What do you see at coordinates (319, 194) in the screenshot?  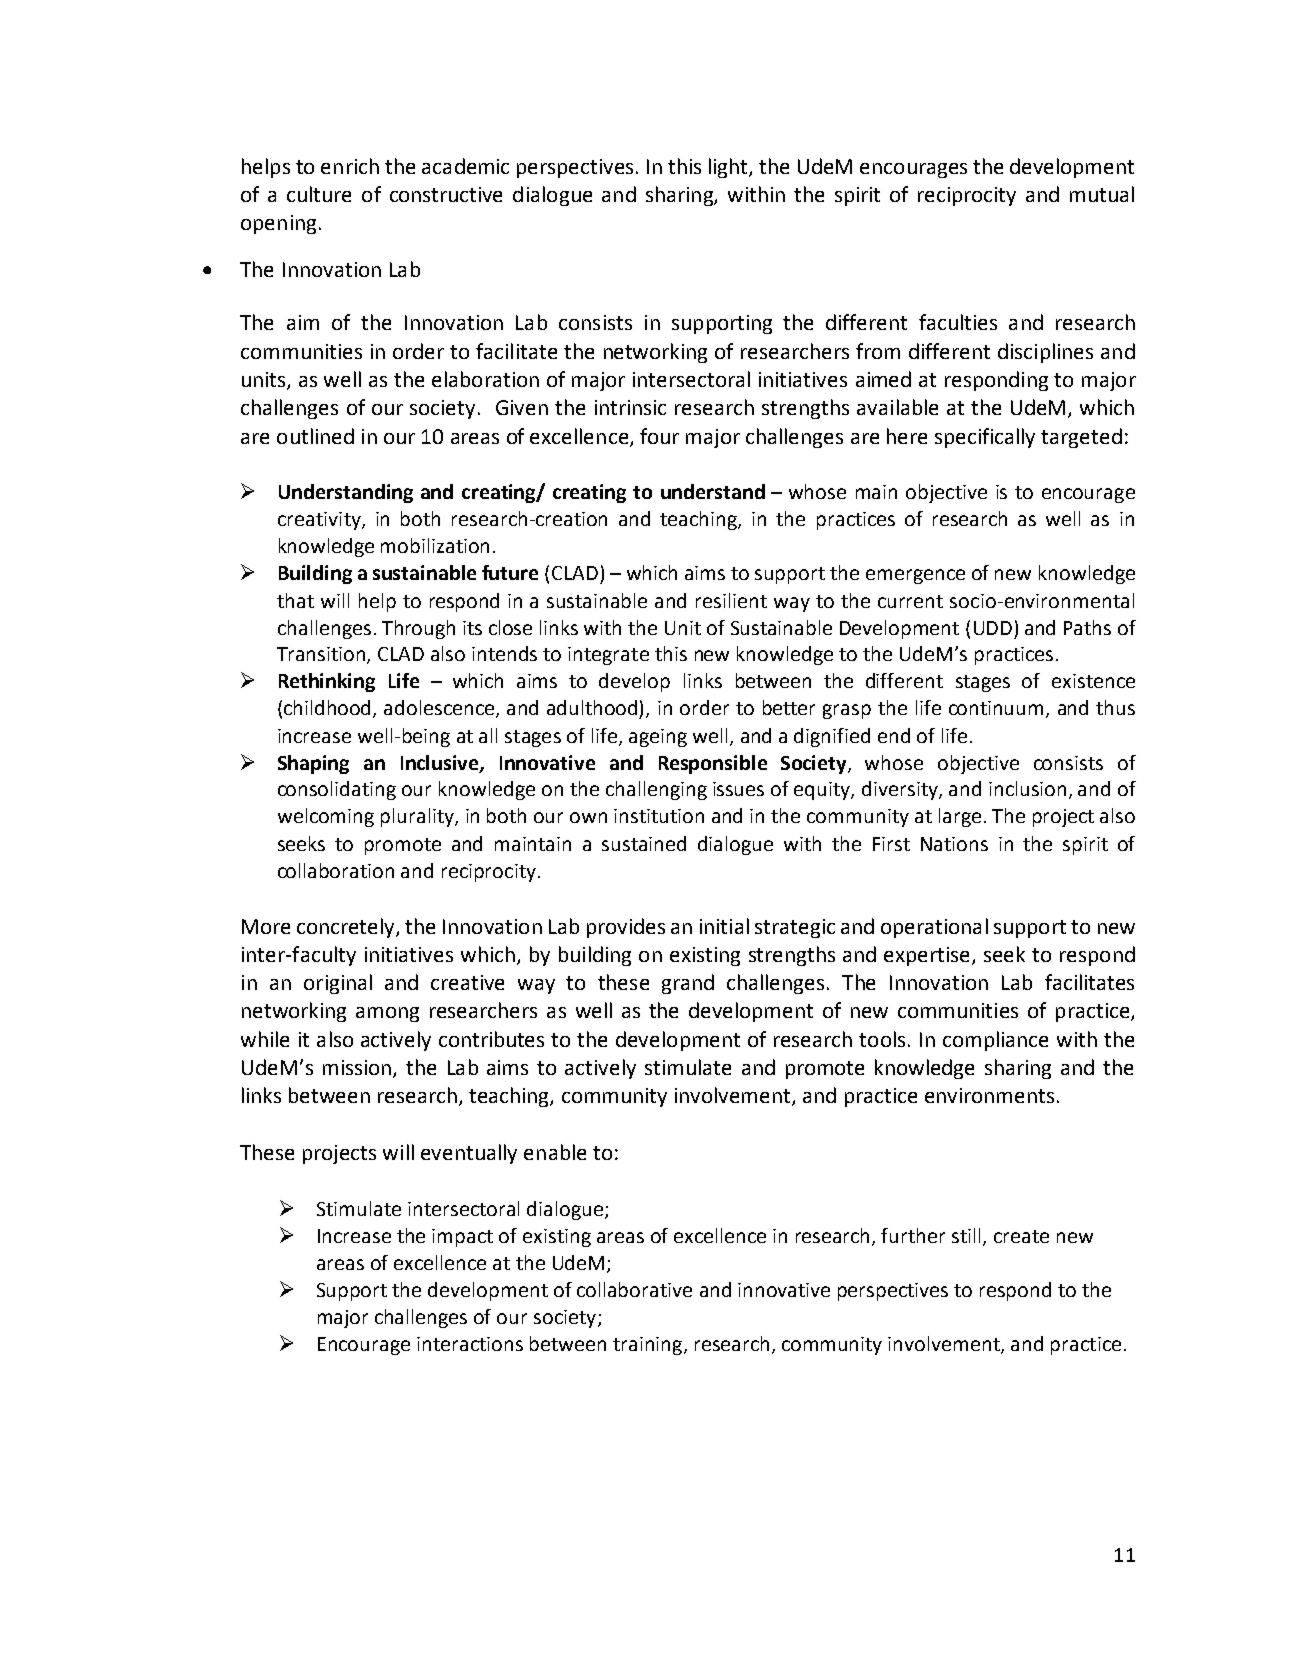 I see `culture` at bounding box center [319, 194].
